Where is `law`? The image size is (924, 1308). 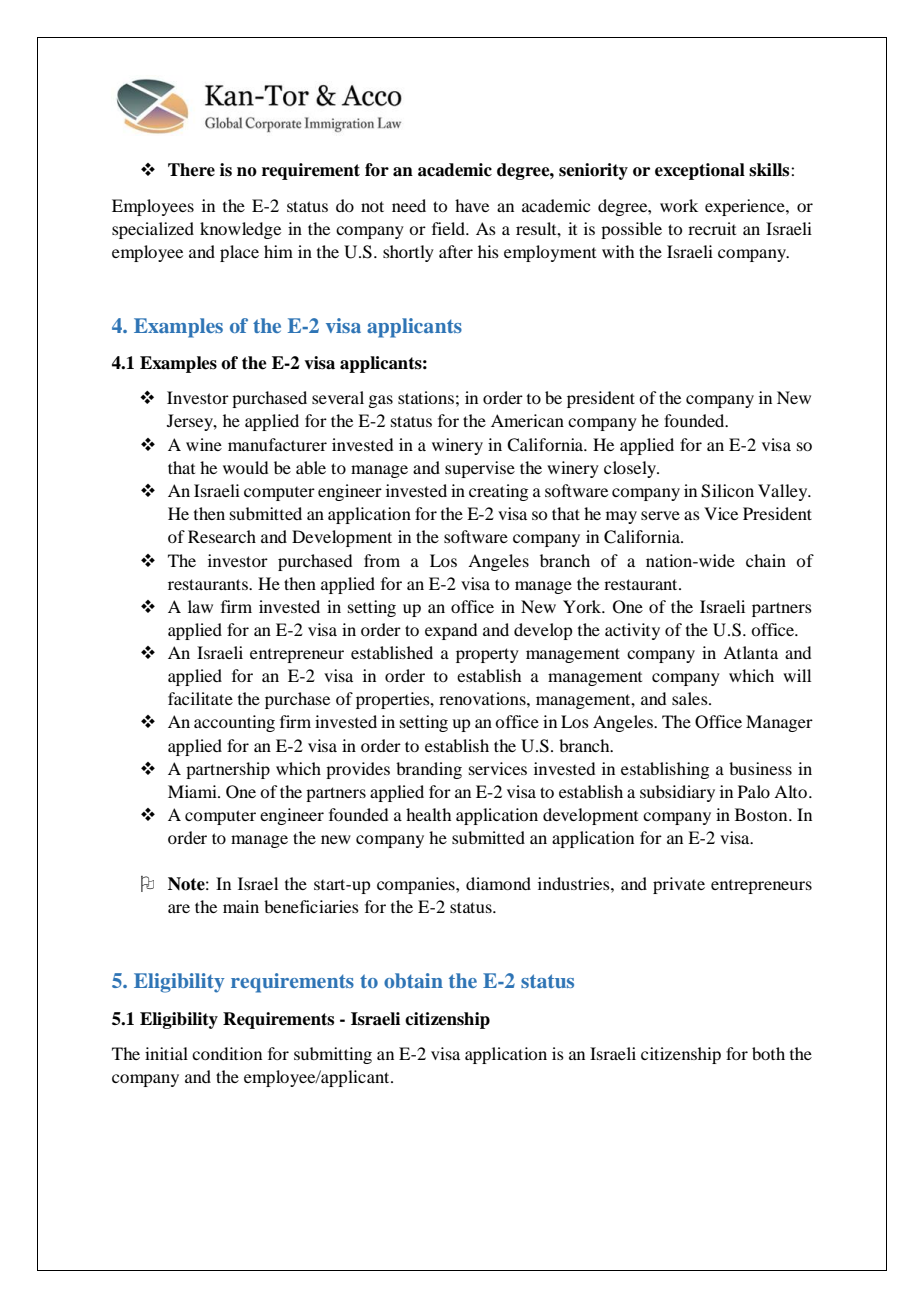
law is located at coordinates (200, 606).
